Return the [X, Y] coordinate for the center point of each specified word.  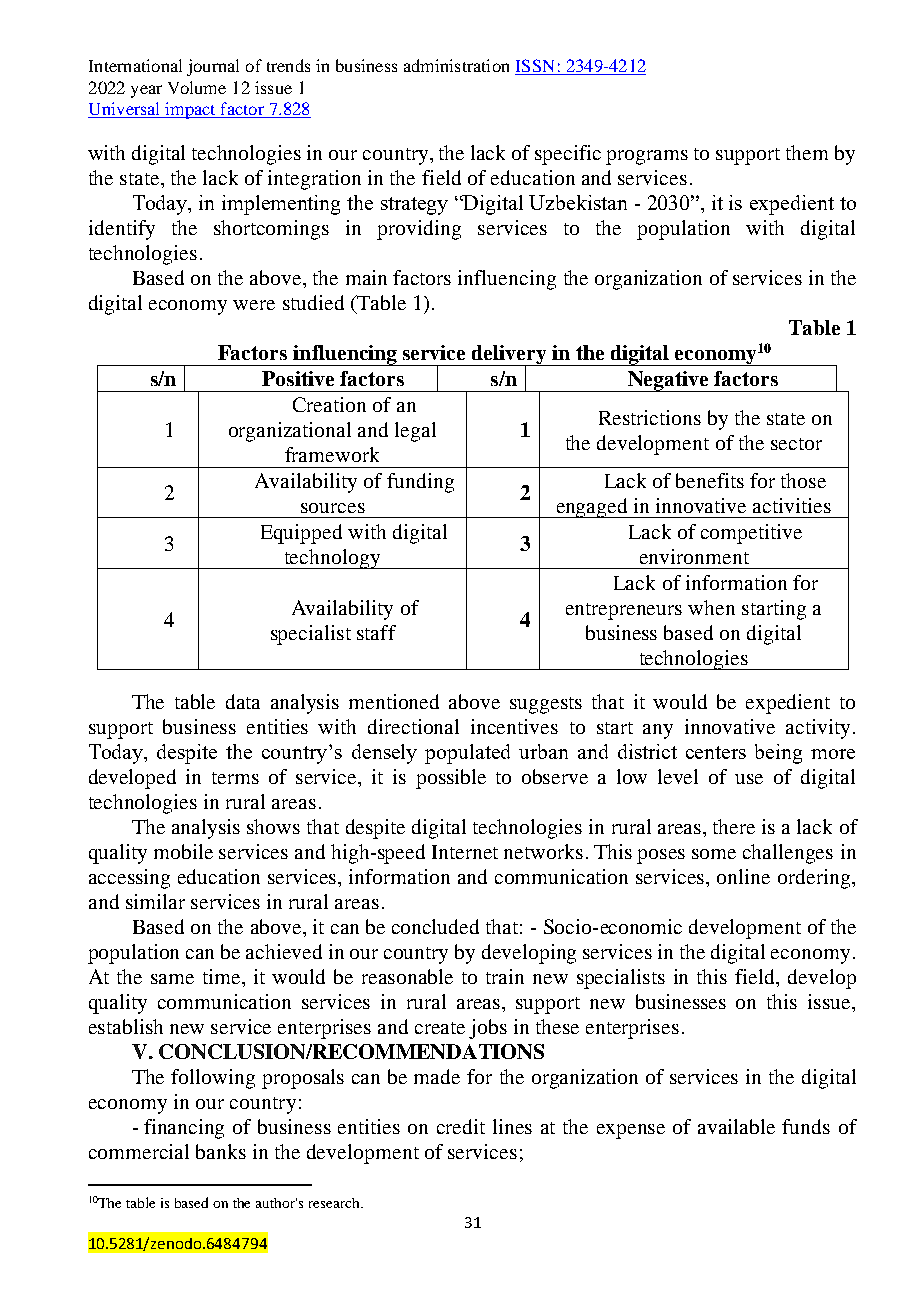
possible [451, 779]
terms [235, 778]
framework [332, 454]
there [734, 826]
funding [420, 483]
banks [221, 1151]
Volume [197, 87]
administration [456, 65]
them [807, 152]
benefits [710, 480]
